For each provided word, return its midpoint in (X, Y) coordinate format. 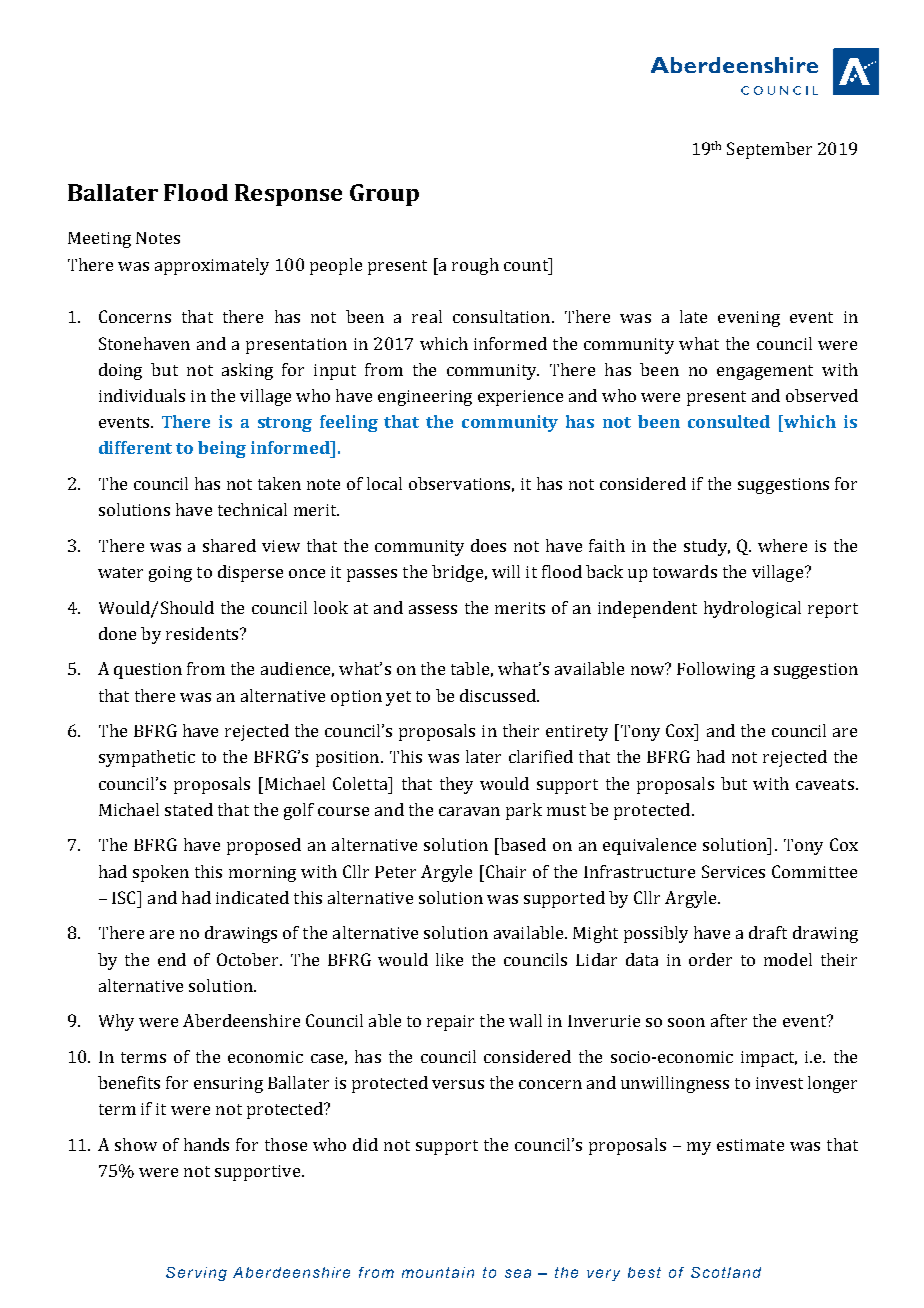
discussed (499, 695)
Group (384, 195)
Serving (196, 1274)
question (148, 671)
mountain (438, 1272)
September (769, 150)
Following (716, 670)
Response (288, 195)
